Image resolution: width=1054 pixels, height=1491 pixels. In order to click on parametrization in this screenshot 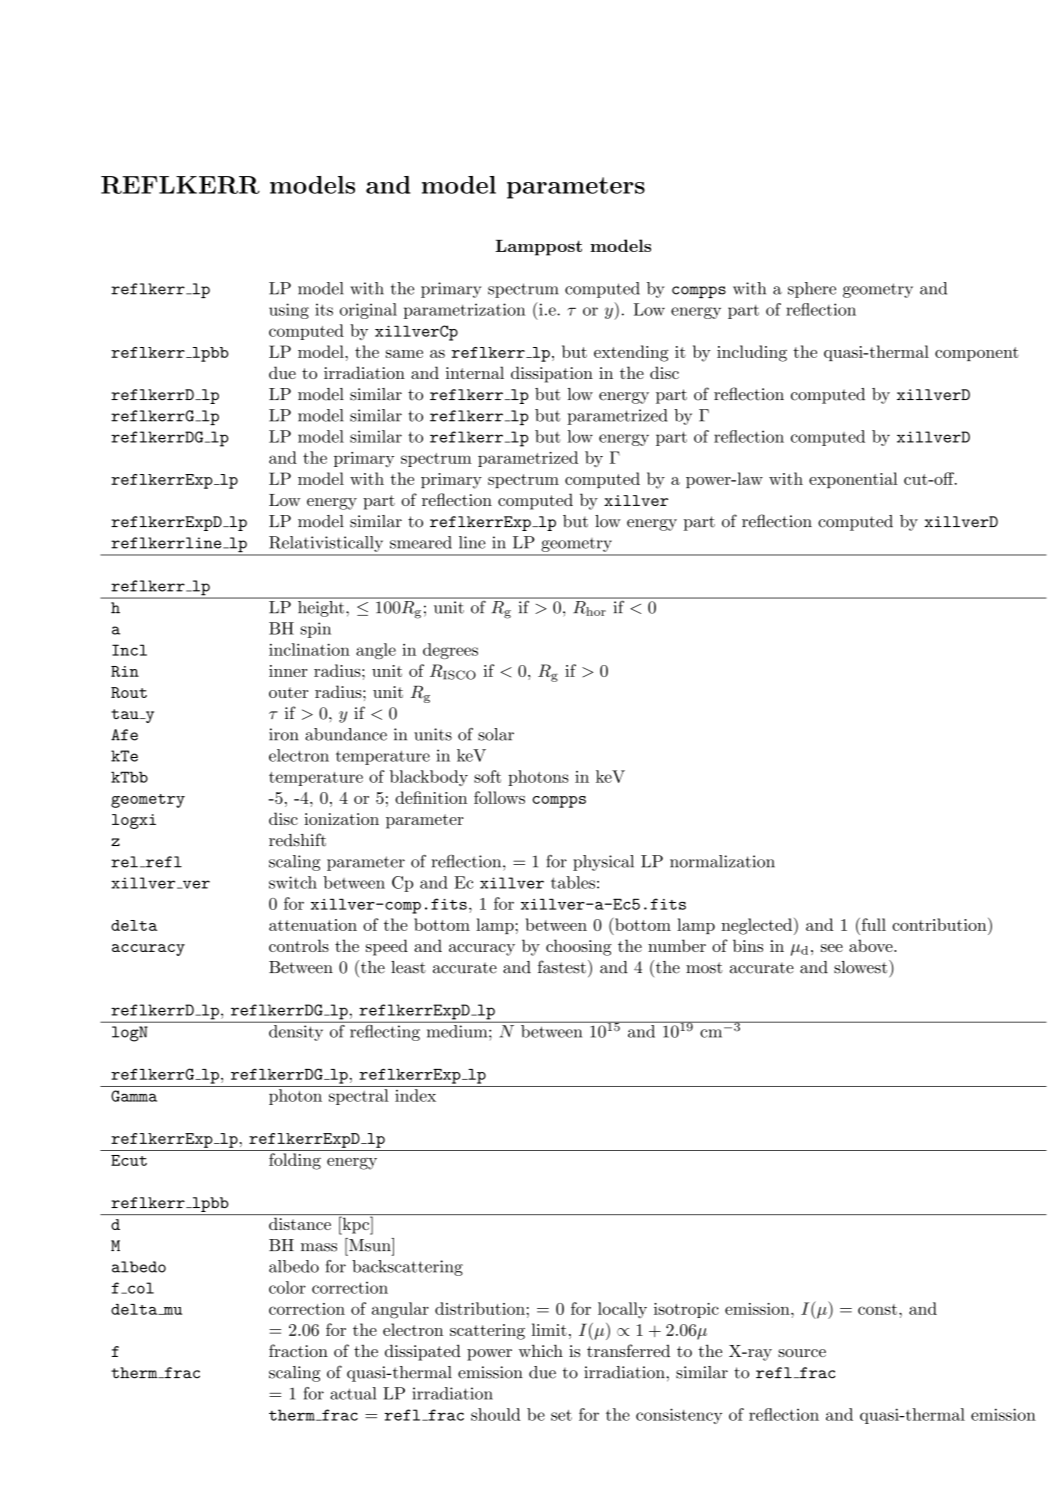, I will do `click(464, 311)`.
